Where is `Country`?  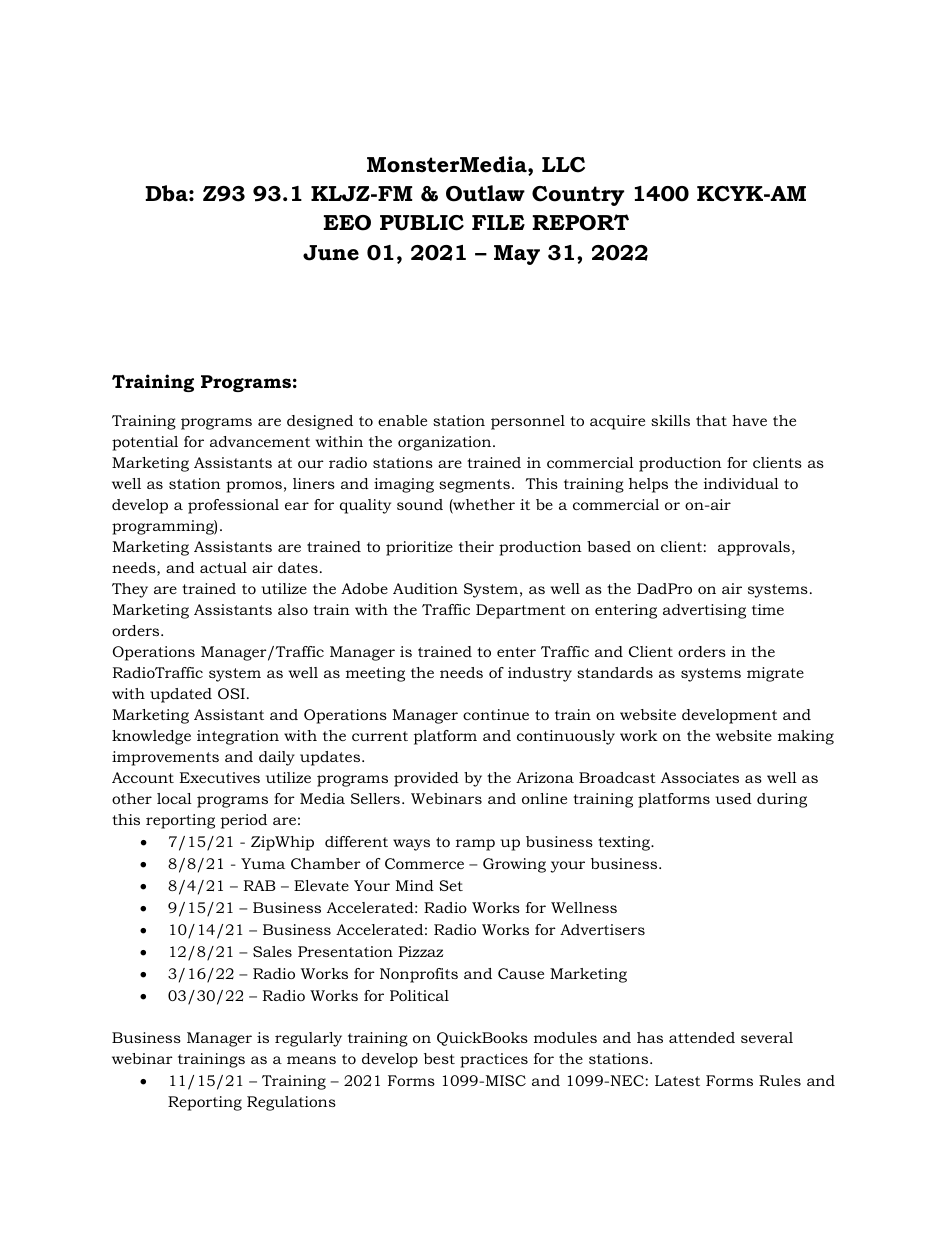
Country is located at coordinates (578, 196).
